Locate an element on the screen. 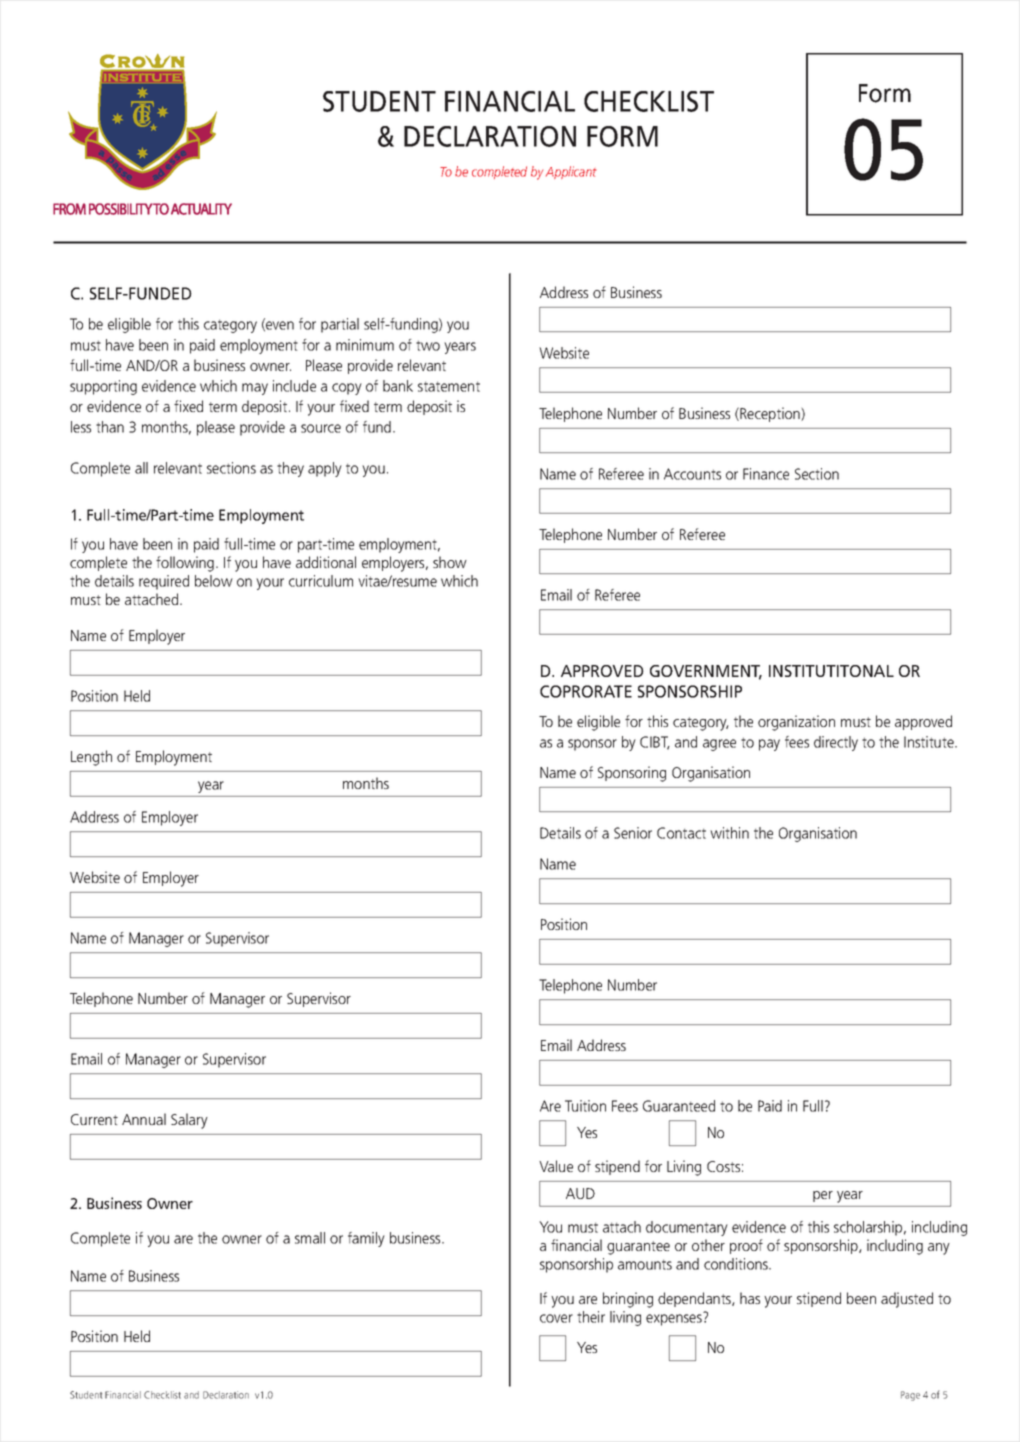  Applicant is located at coordinates (571, 172).
